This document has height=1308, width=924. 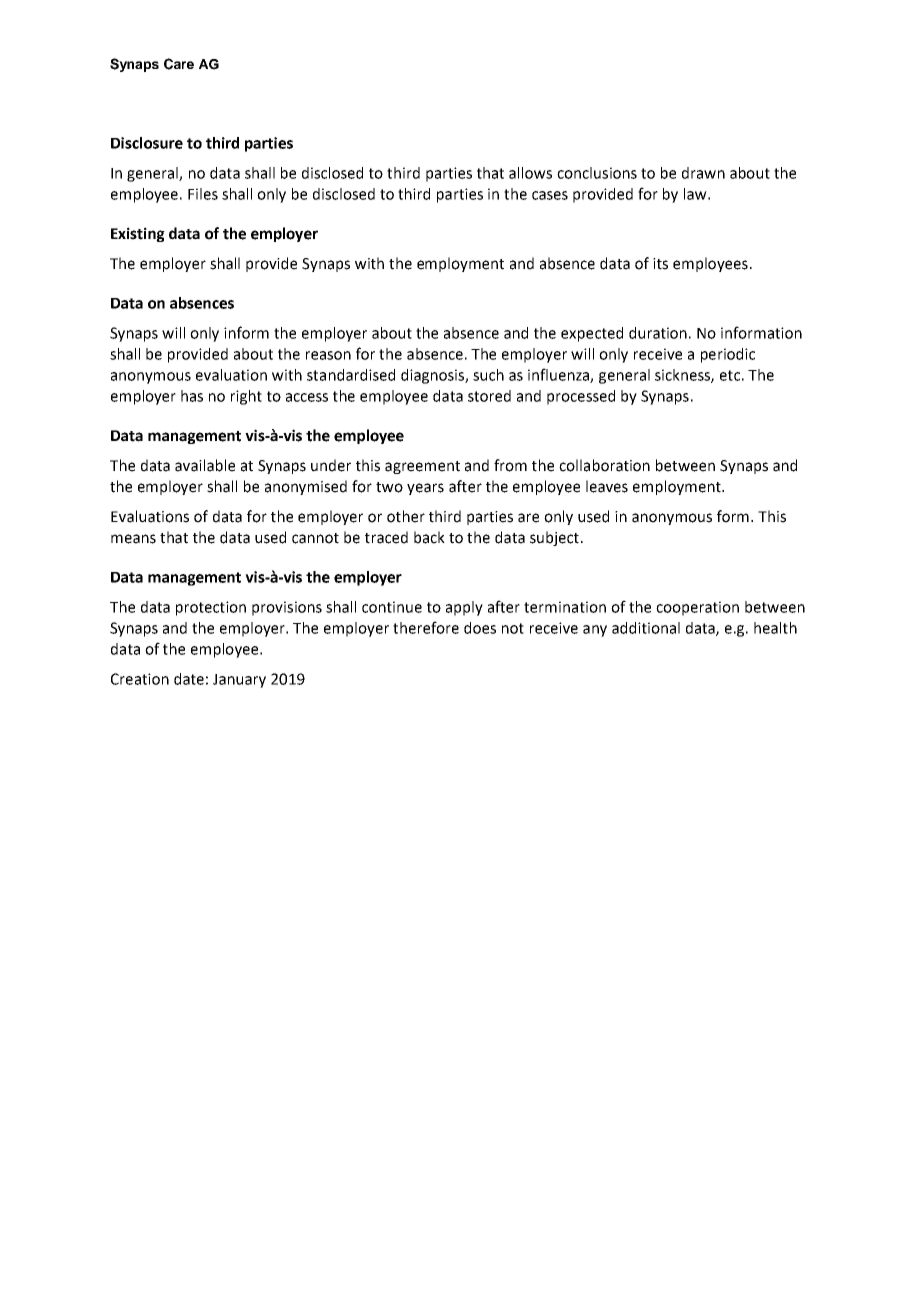 What do you see at coordinates (239, 681) in the document?
I see `January` at bounding box center [239, 681].
